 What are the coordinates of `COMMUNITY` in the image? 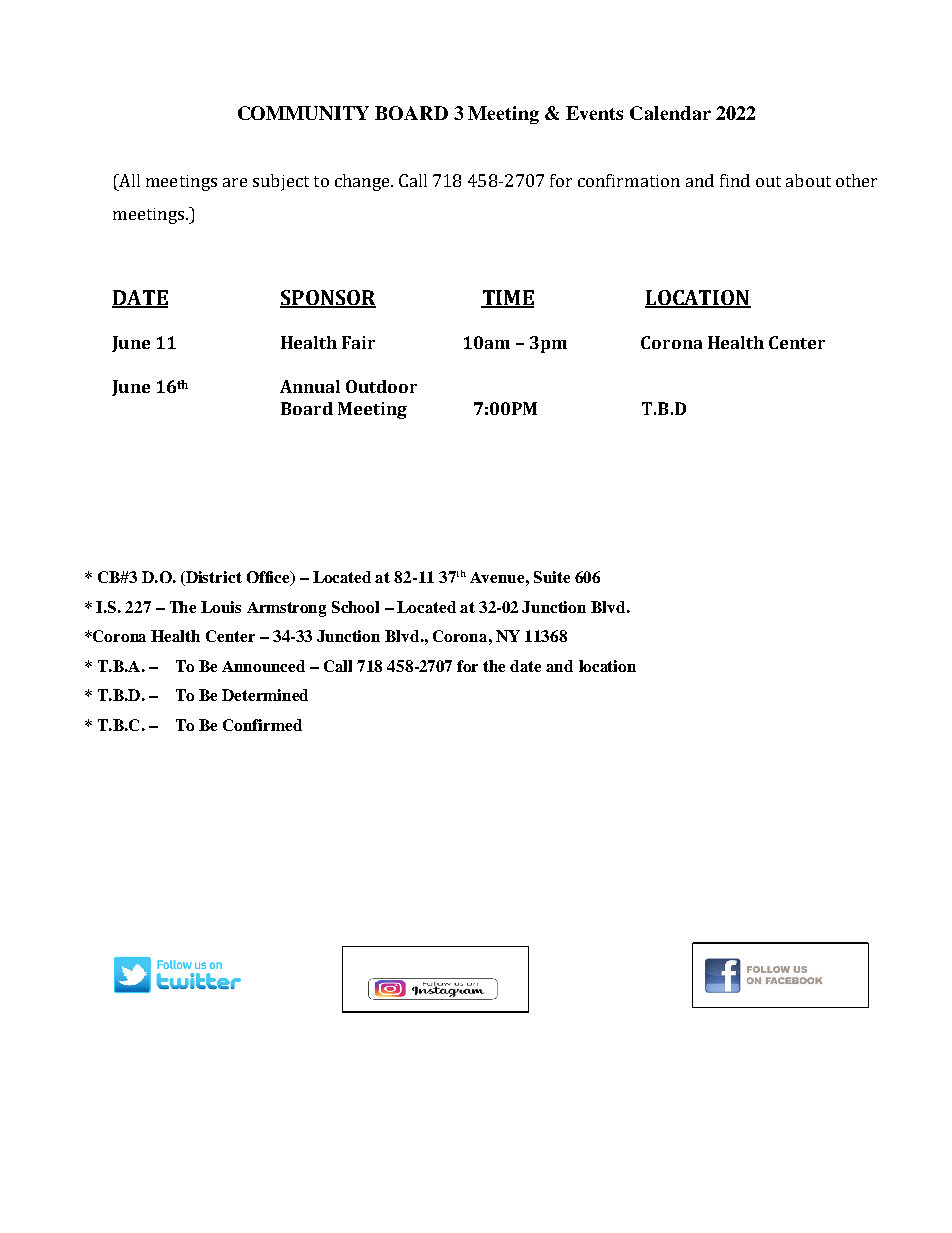 It's located at (303, 113).
